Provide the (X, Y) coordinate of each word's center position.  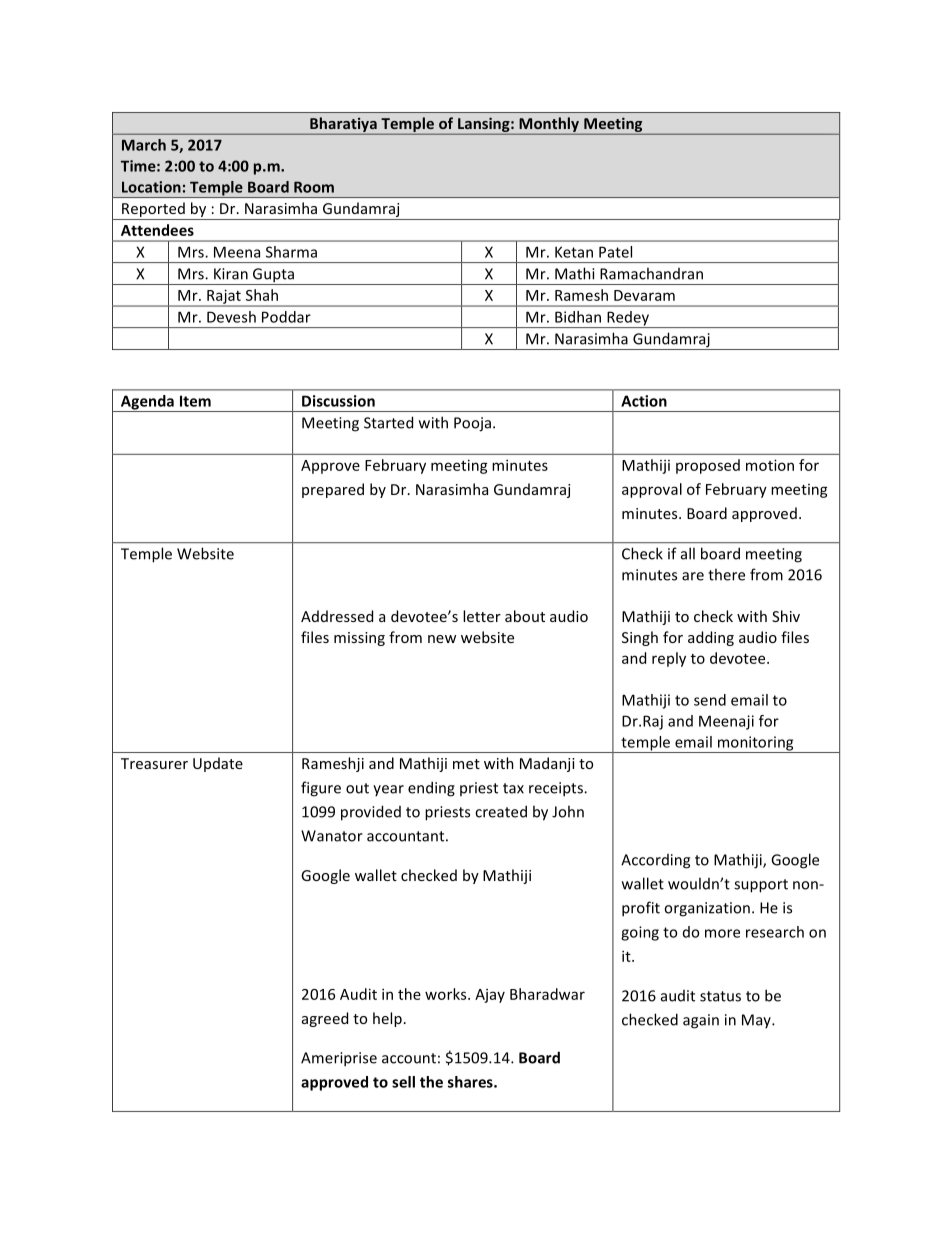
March (144, 145)
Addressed (337, 616)
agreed (325, 1019)
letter (482, 616)
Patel (615, 252)
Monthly (549, 125)
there (726, 574)
